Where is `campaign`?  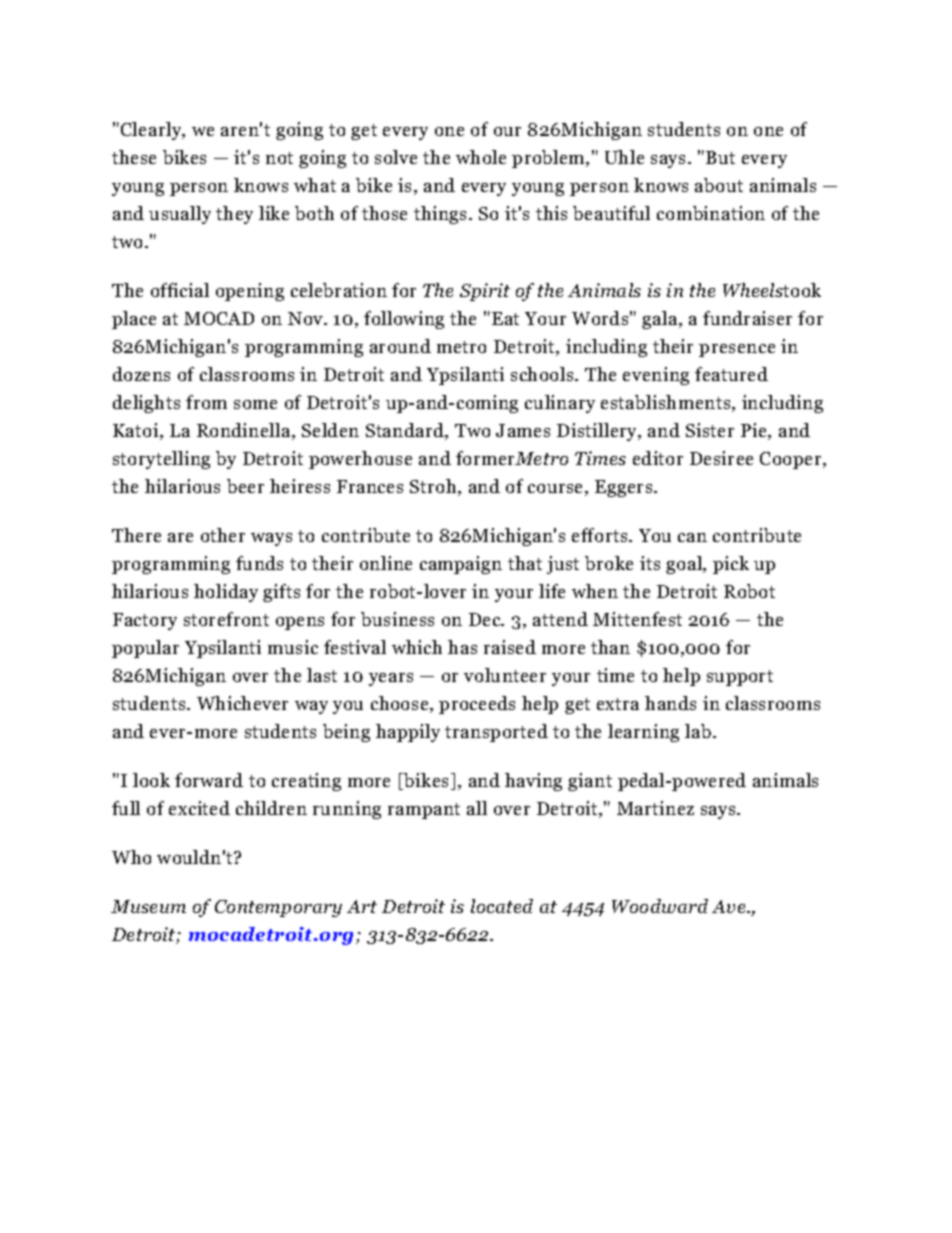 campaign is located at coordinates (461, 565).
